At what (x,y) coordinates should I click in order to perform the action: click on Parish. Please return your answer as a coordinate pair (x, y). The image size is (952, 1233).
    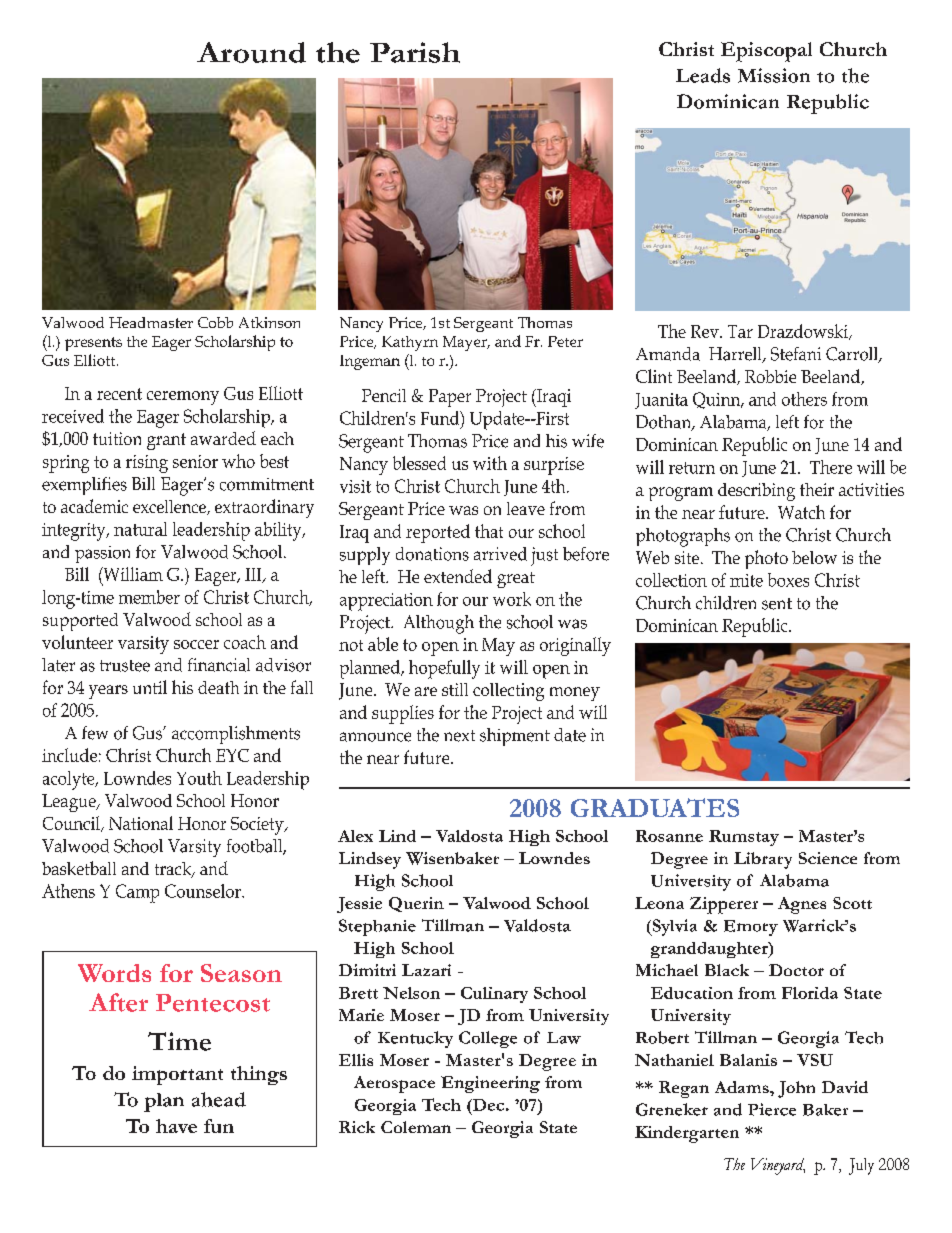
    Looking at the image, I should click on (415, 52).
